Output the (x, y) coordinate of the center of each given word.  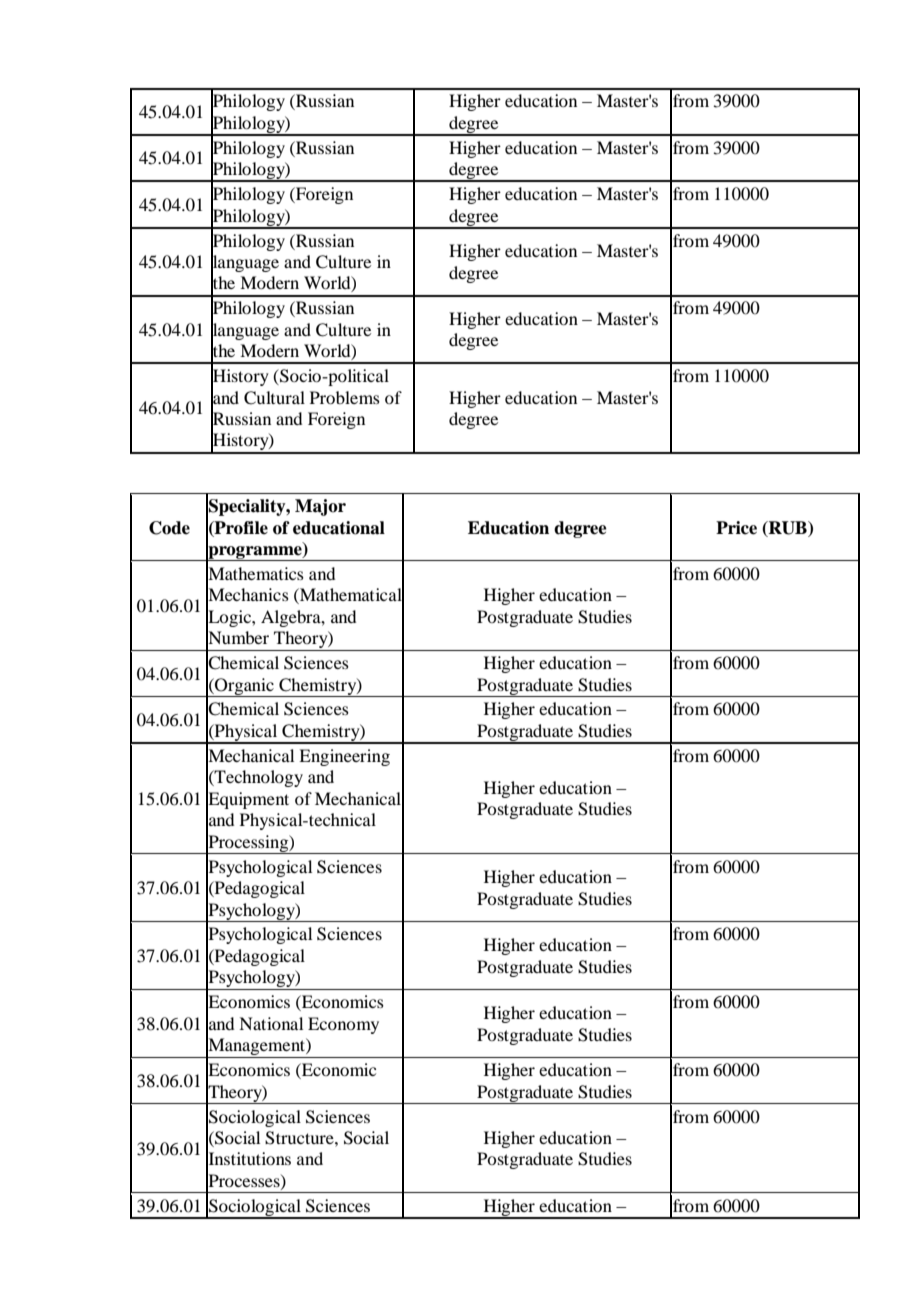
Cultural (274, 398)
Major (320, 507)
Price (736, 528)
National (271, 1023)
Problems (345, 397)
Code (169, 528)
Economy (343, 1025)
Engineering (344, 757)
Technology (258, 778)
